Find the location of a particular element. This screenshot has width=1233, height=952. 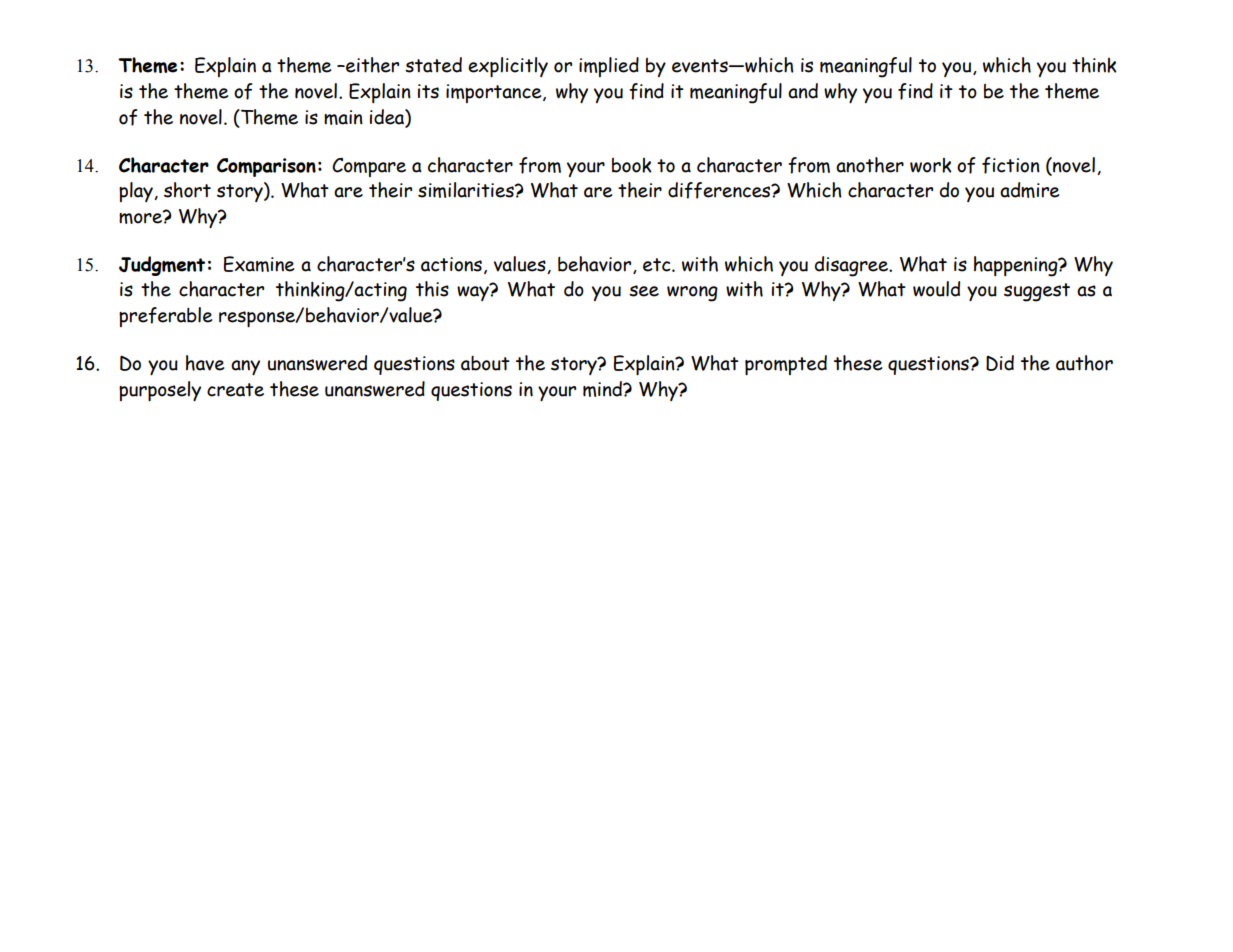

create is located at coordinates (235, 390).
